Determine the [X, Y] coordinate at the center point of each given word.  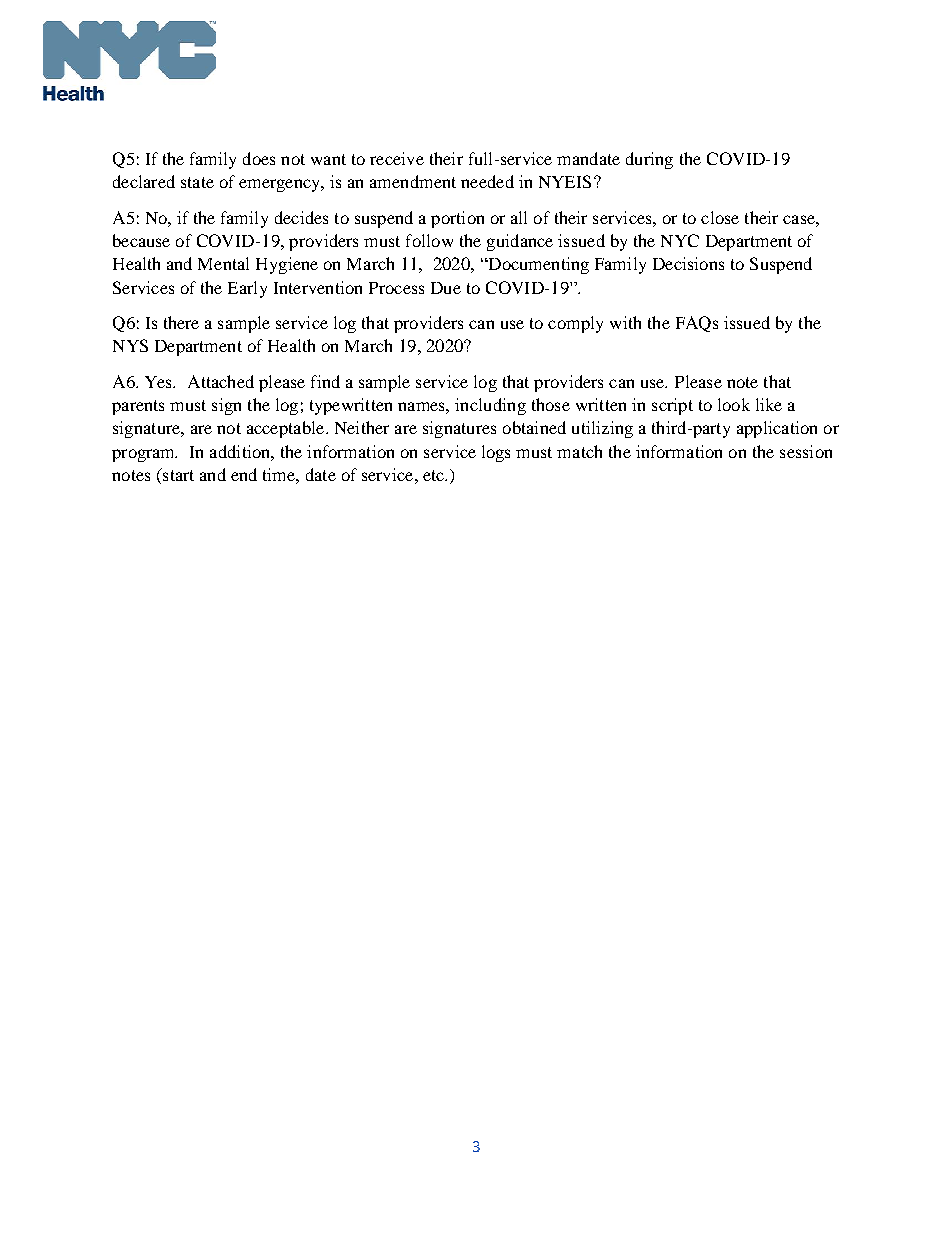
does [259, 158]
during [649, 160]
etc [435, 475]
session [806, 451]
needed [487, 181]
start [177, 474]
